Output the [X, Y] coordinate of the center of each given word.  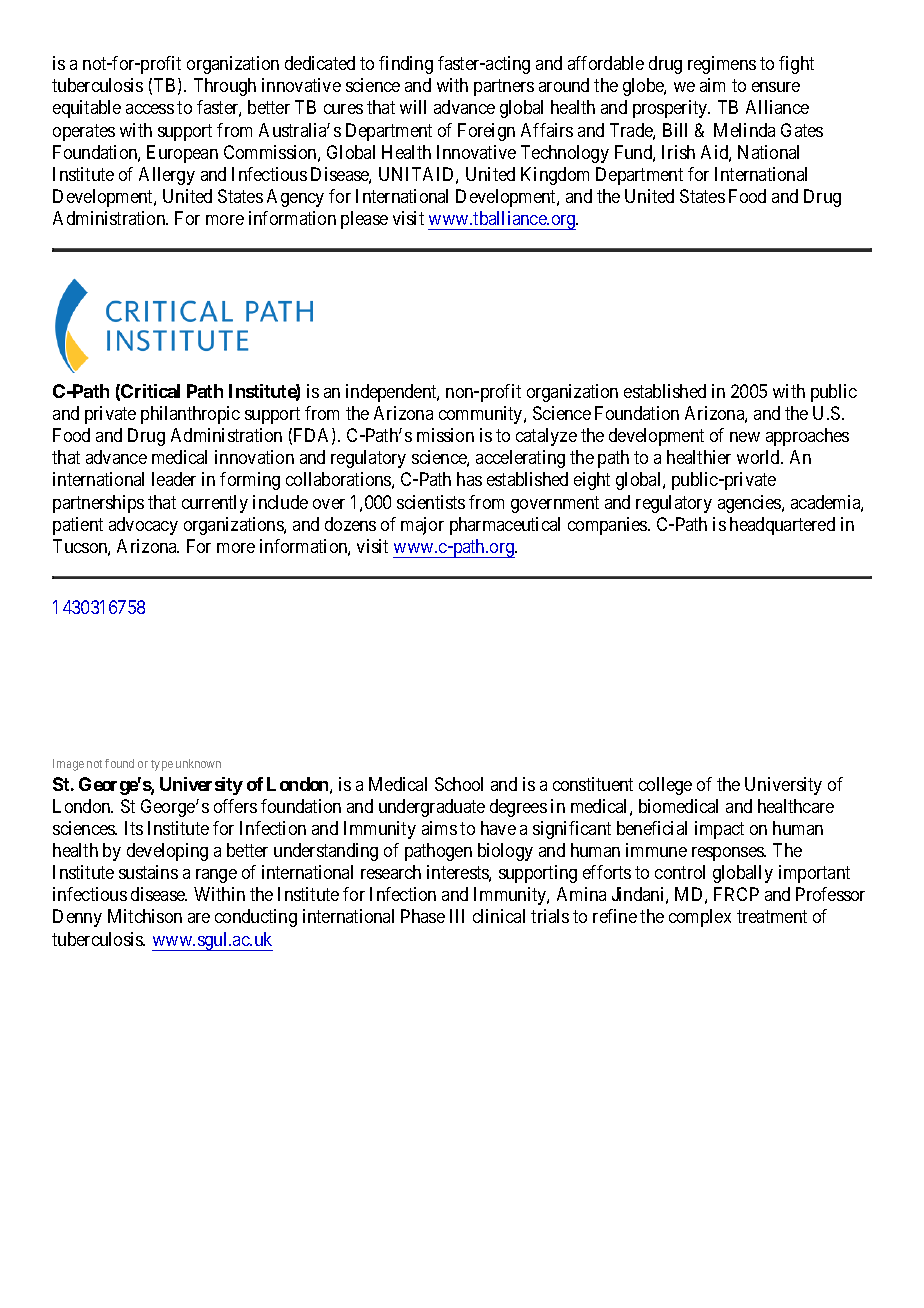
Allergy [167, 176]
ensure [776, 87]
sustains [148, 872]
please [364, 220]
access [150, 109]
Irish [678, 152]
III [457, 916]
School [459, 784]
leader [174, 479]
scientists [431, 502]
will [413, 107]
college [665, 786]
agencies [750, 504]
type [162, 765]
